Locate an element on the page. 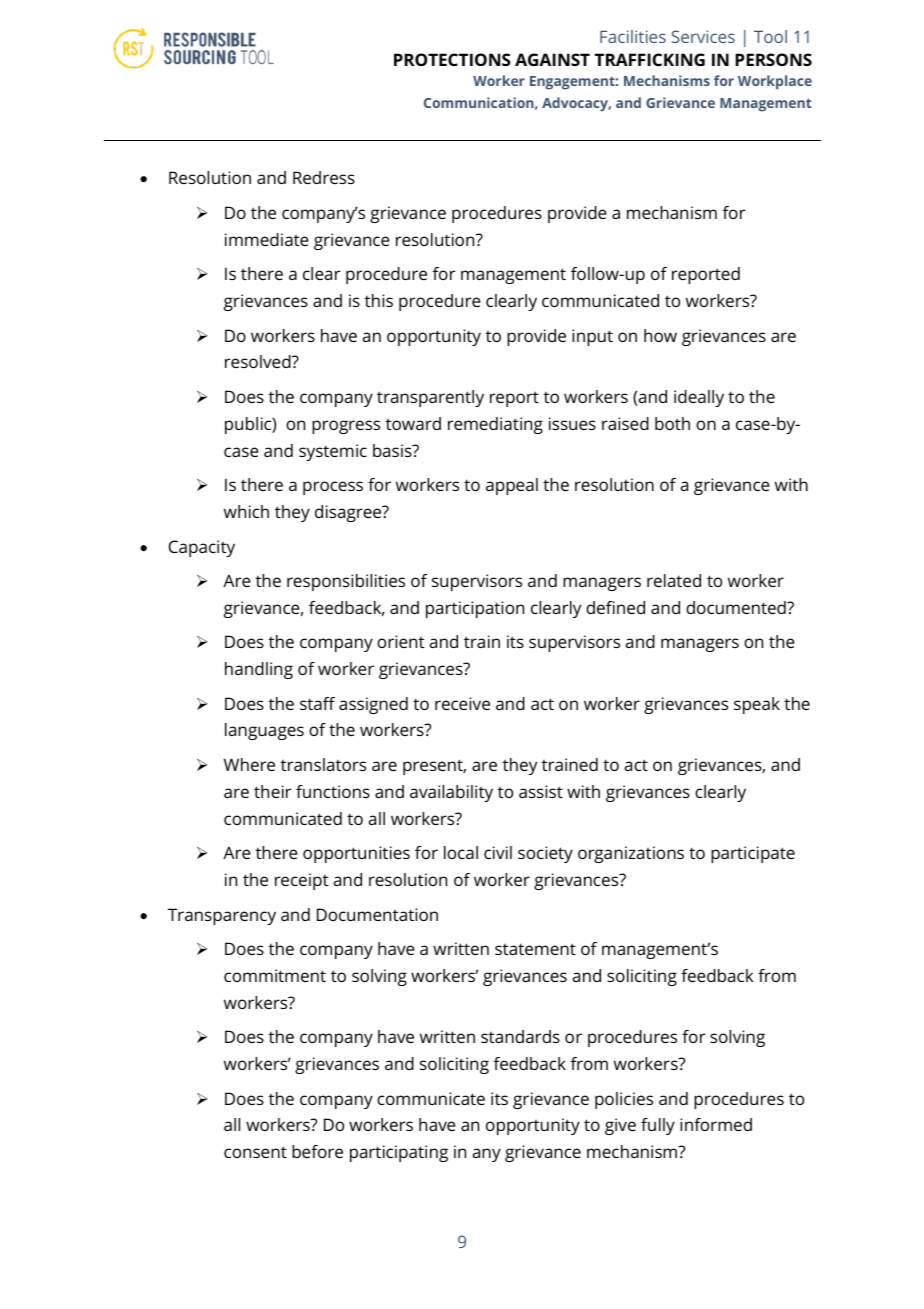  consent is located at coordinates (255, 1152).
